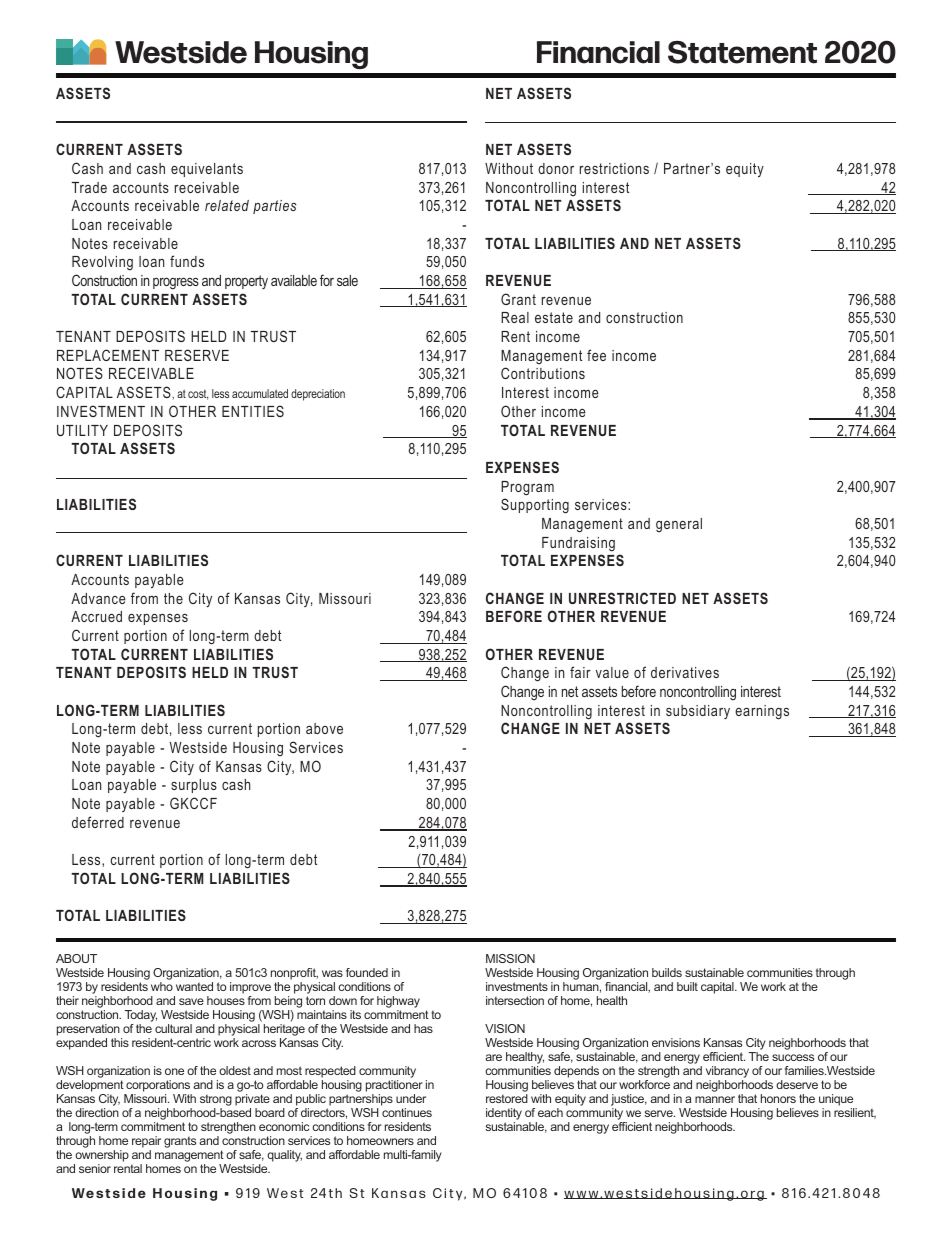 This screenshot has height=1233, width=952. I want to click on Advance, so click(98, 598).
